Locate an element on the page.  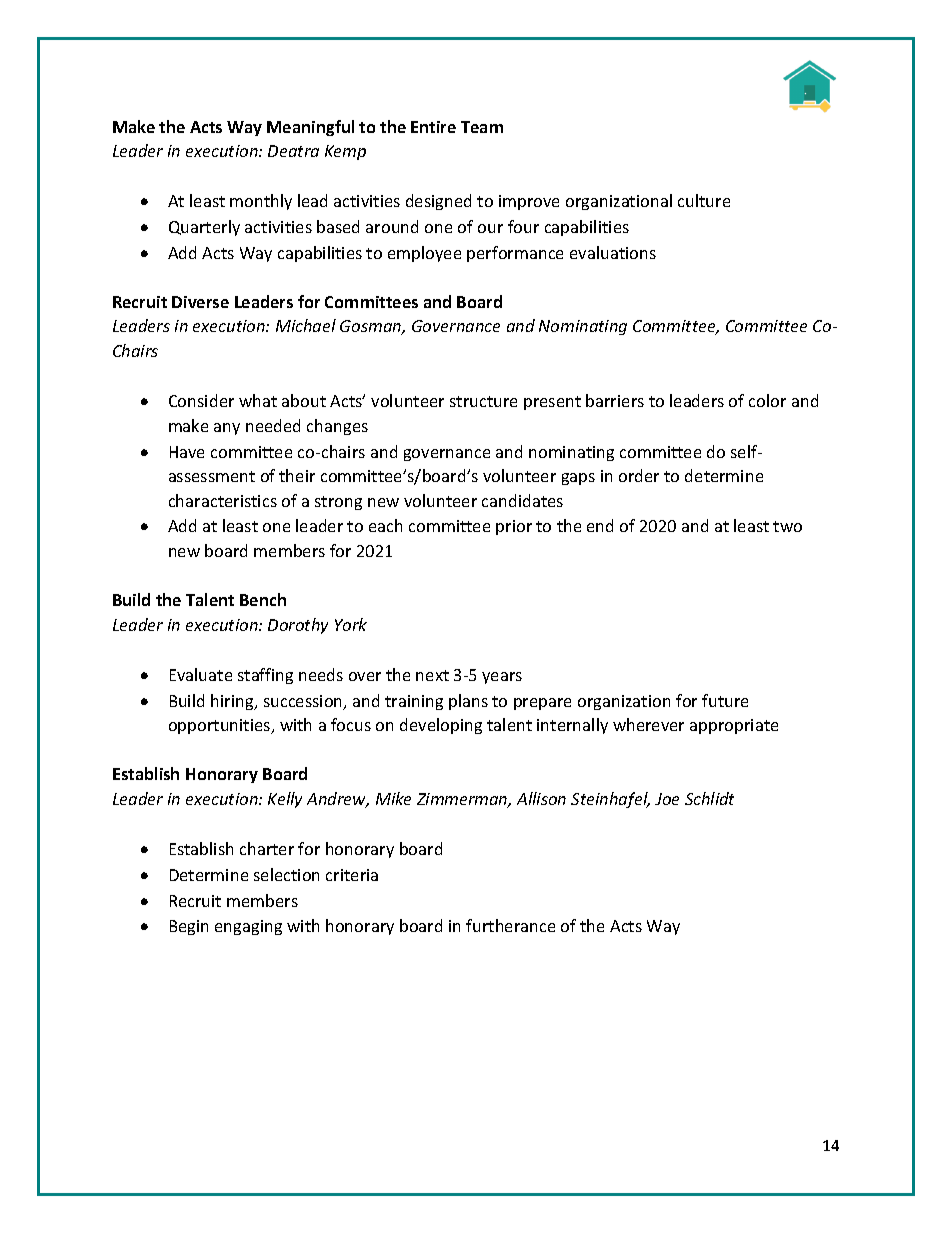
characteristics is located at coordinates (223, 500).
